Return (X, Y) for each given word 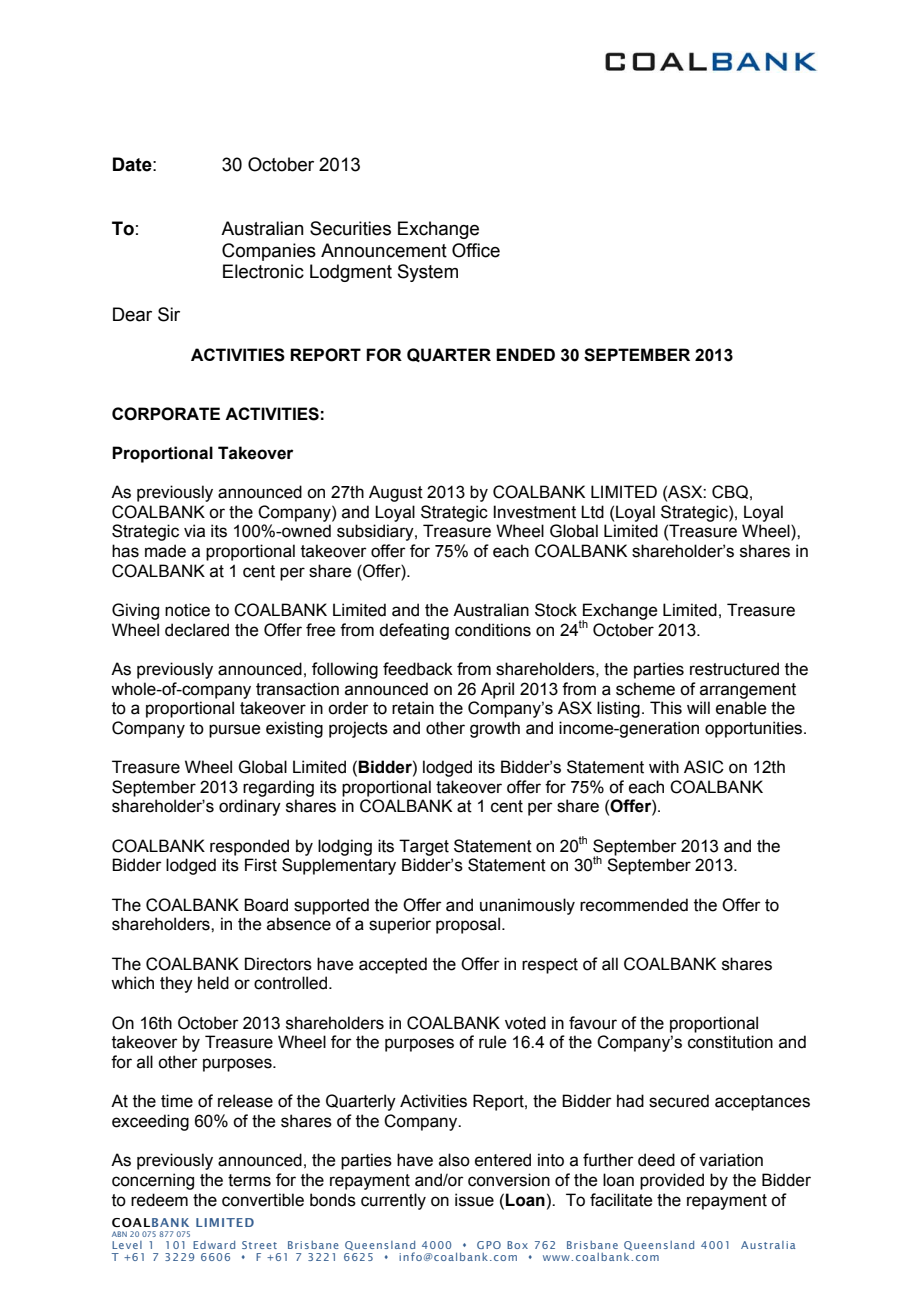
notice (187, 610)
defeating (414, 631)
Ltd (592, 512)
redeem (159, 1200)
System (428, 273)
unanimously (527, 906)
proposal (468, 925)
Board (266, 905)
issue (474, 1200)
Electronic (263, 271)
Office (476, 250)
